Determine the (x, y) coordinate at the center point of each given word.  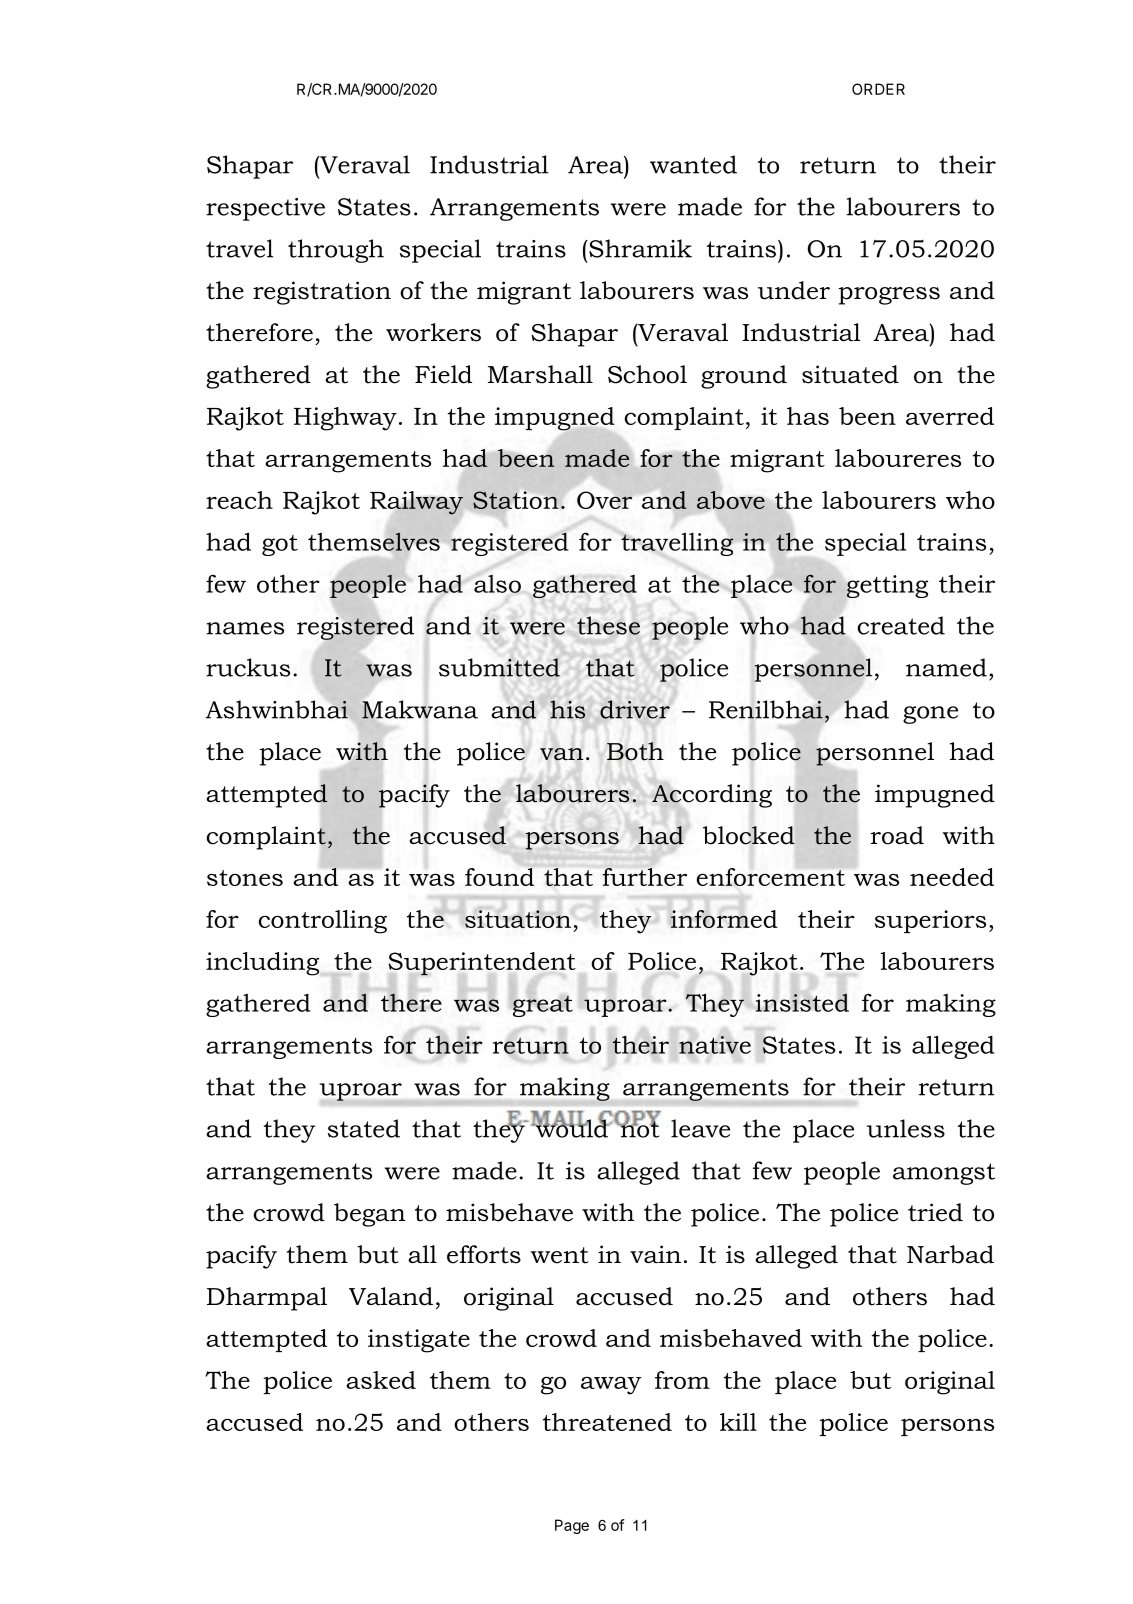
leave (700, 1128)
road (897, 835)
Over (604, 500)
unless (906, 1128)
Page (572, 1526)
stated (364, 1128)
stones (245, 878)
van (561, 754)
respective (265, 209)
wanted (693, 164)
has (808, 416)
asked (381, 1380)
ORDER (878, 89)
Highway (345, 419)
